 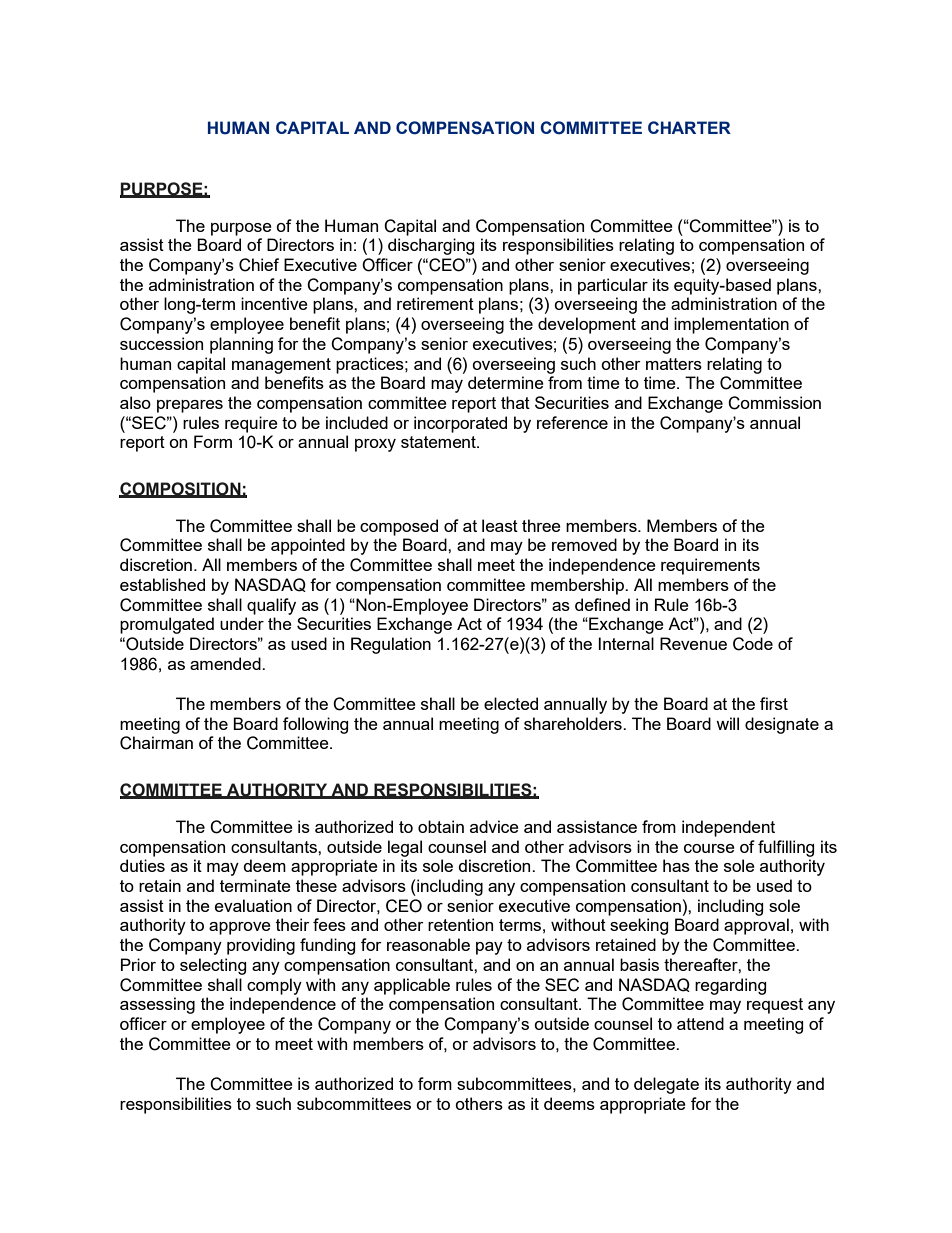 I want to click on applicable, so click(x=412, y=986).
